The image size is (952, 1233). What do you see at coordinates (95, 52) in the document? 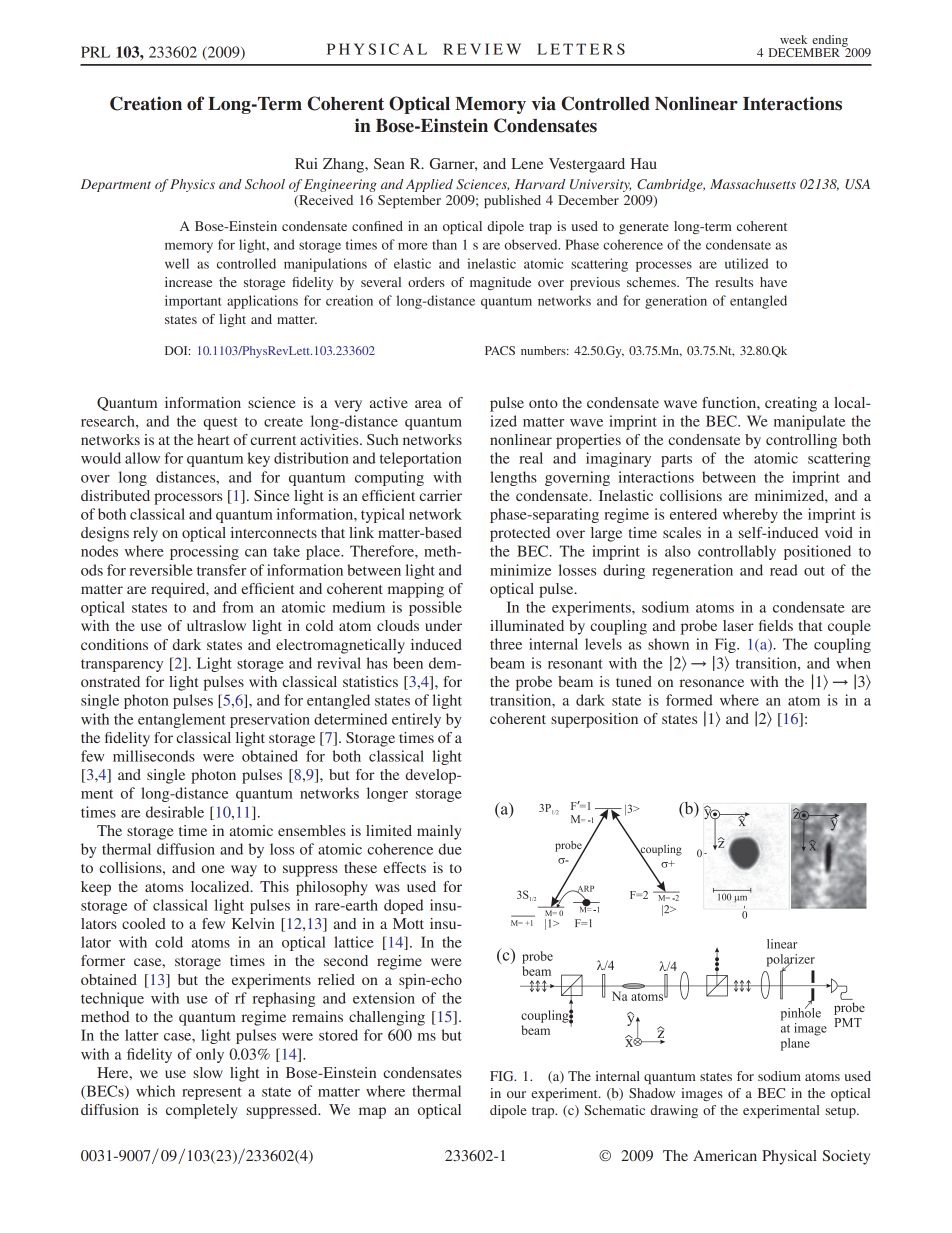
I see `PRL` at bounding box center [95, 52].
